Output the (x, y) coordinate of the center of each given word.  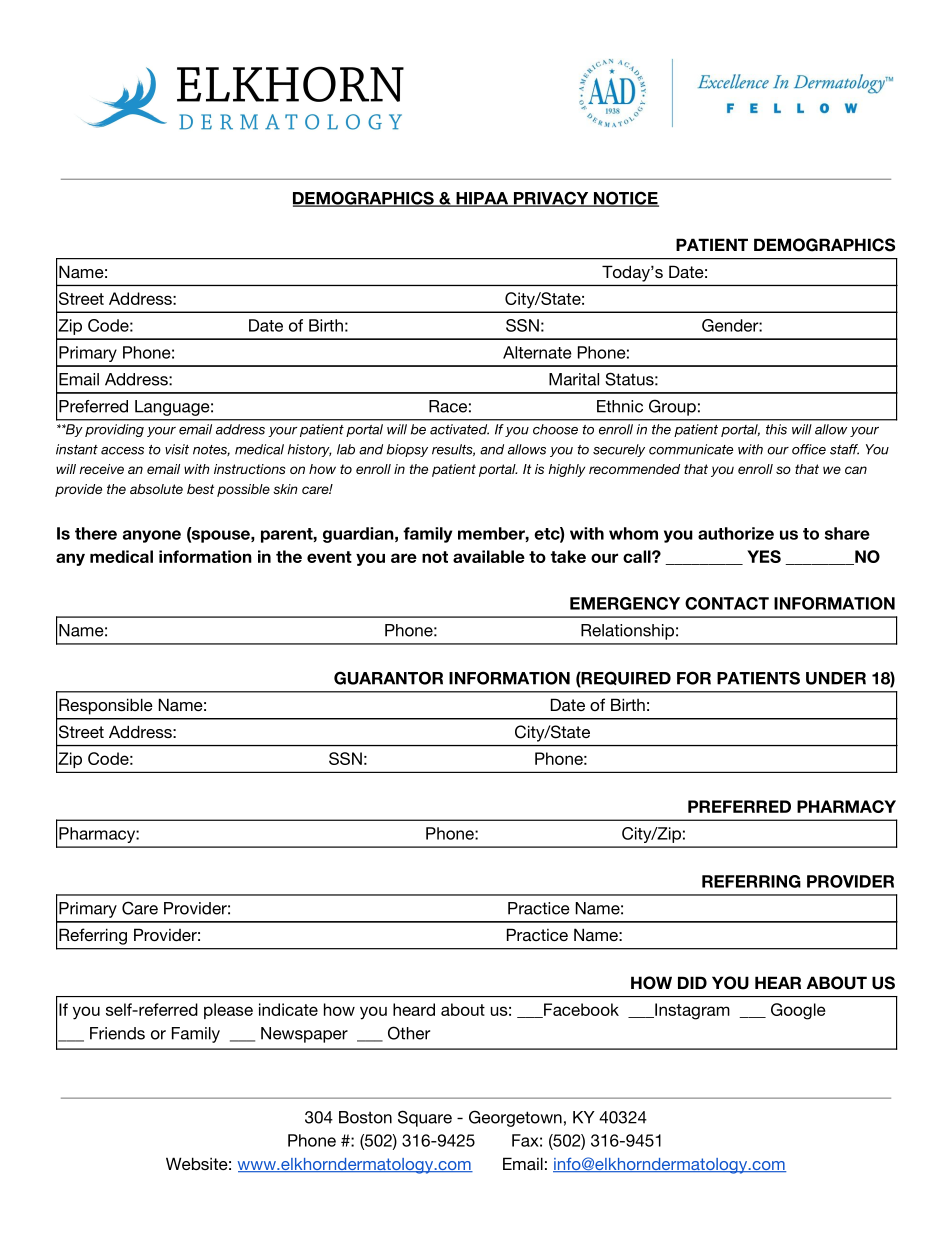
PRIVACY (551, 199)
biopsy (407, 450)
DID (692, 982)
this (776, 429)
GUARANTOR (388, 678)
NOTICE (625, 199)
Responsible (106, 706)
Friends (117, 1033)
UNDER (836, 678)
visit (177, 449)
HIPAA (482, 199)
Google (798, 1011)
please (228, 1011)
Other (409, 1033)
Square (425, 1118)
